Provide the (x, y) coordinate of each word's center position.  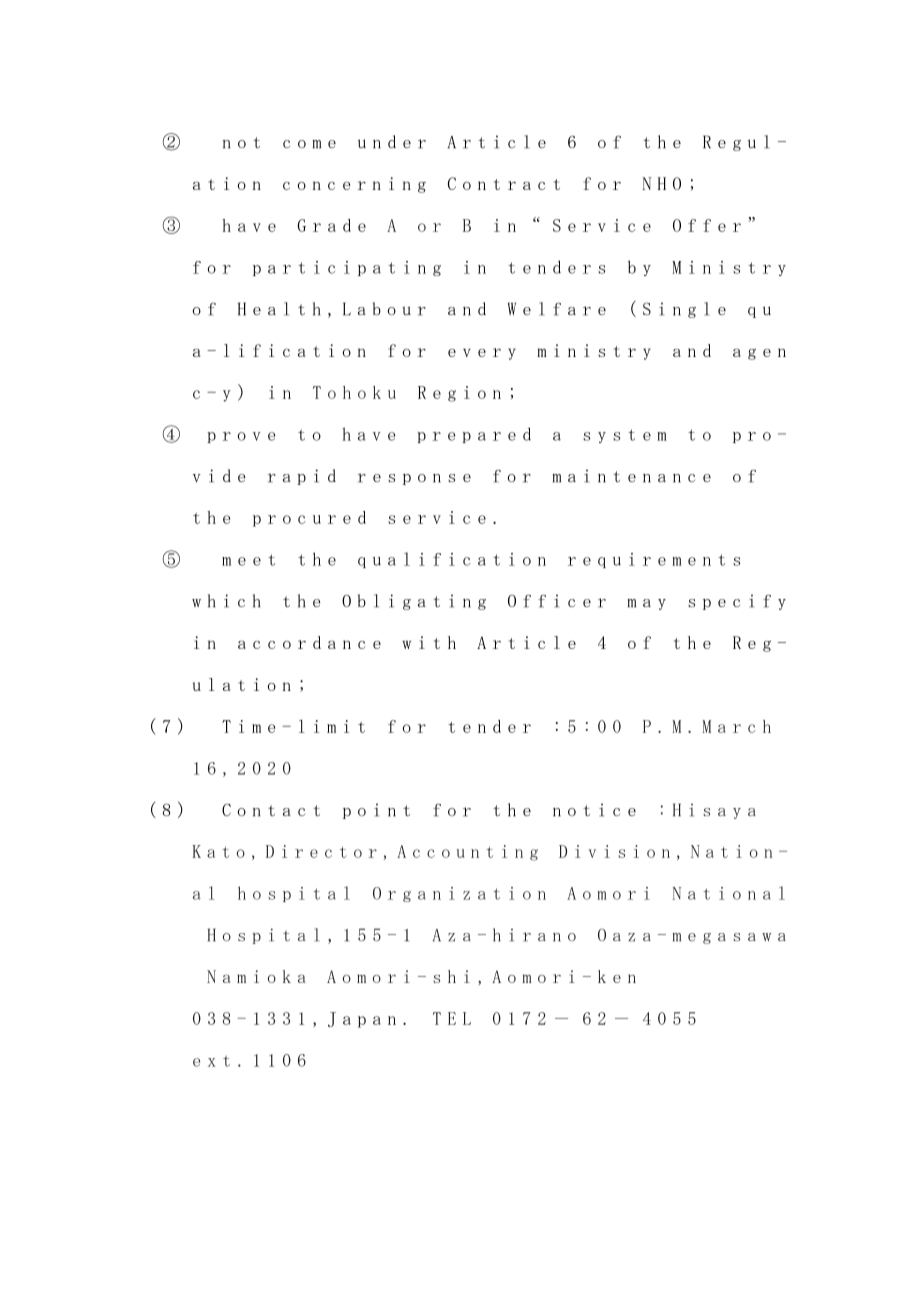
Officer (557, 601)
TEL (452, 1018)
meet (248, 560)
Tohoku (354, 392)
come (309, 144)
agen (759, 354)
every (482, 354)
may (646, 604)
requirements (654, 560)
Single (684, 310)
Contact (271, 810)
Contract (504, 183)
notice (594, 810)
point (376, 811)
